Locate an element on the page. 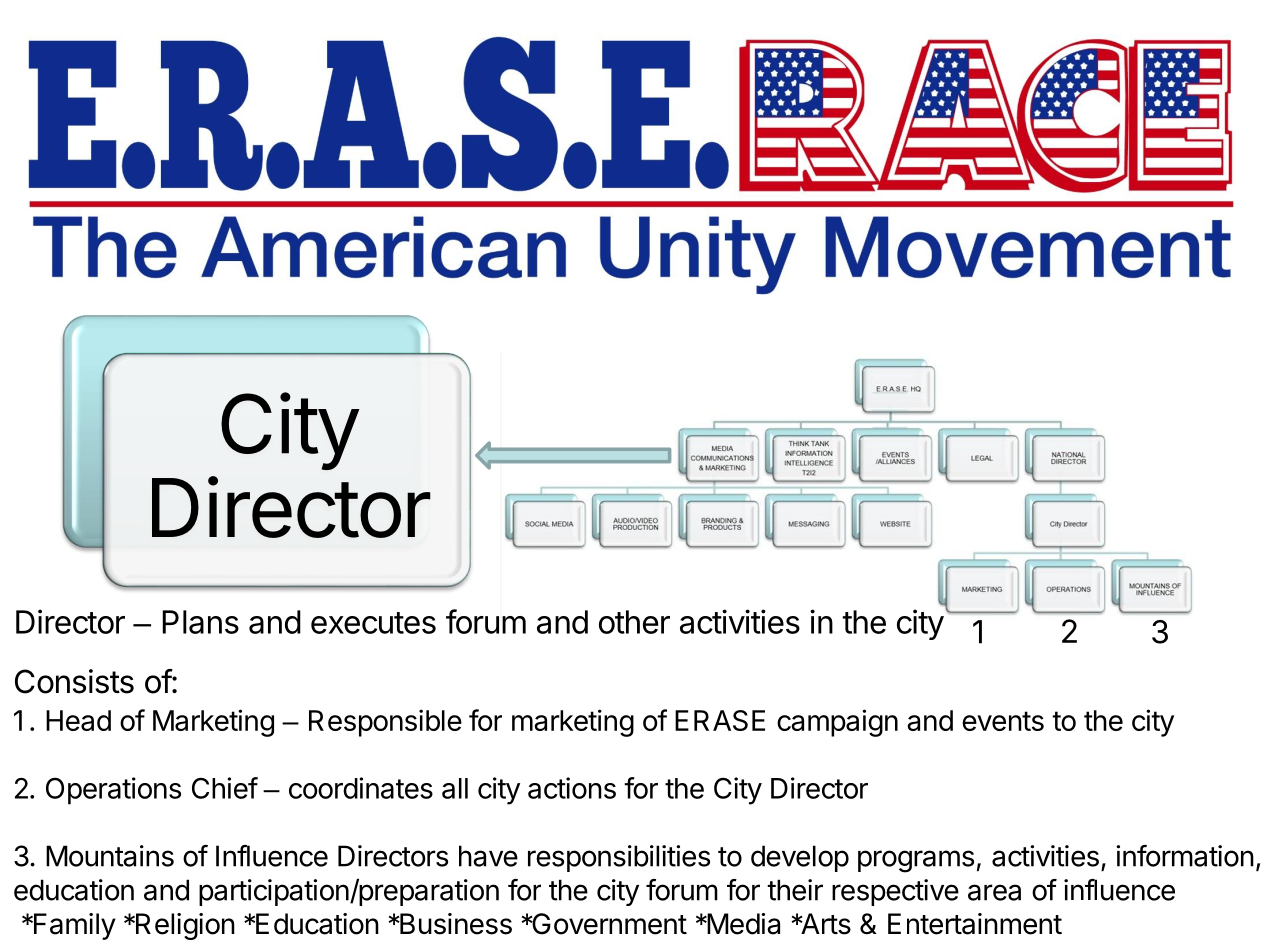  other is located at coordinates (634, 622).
